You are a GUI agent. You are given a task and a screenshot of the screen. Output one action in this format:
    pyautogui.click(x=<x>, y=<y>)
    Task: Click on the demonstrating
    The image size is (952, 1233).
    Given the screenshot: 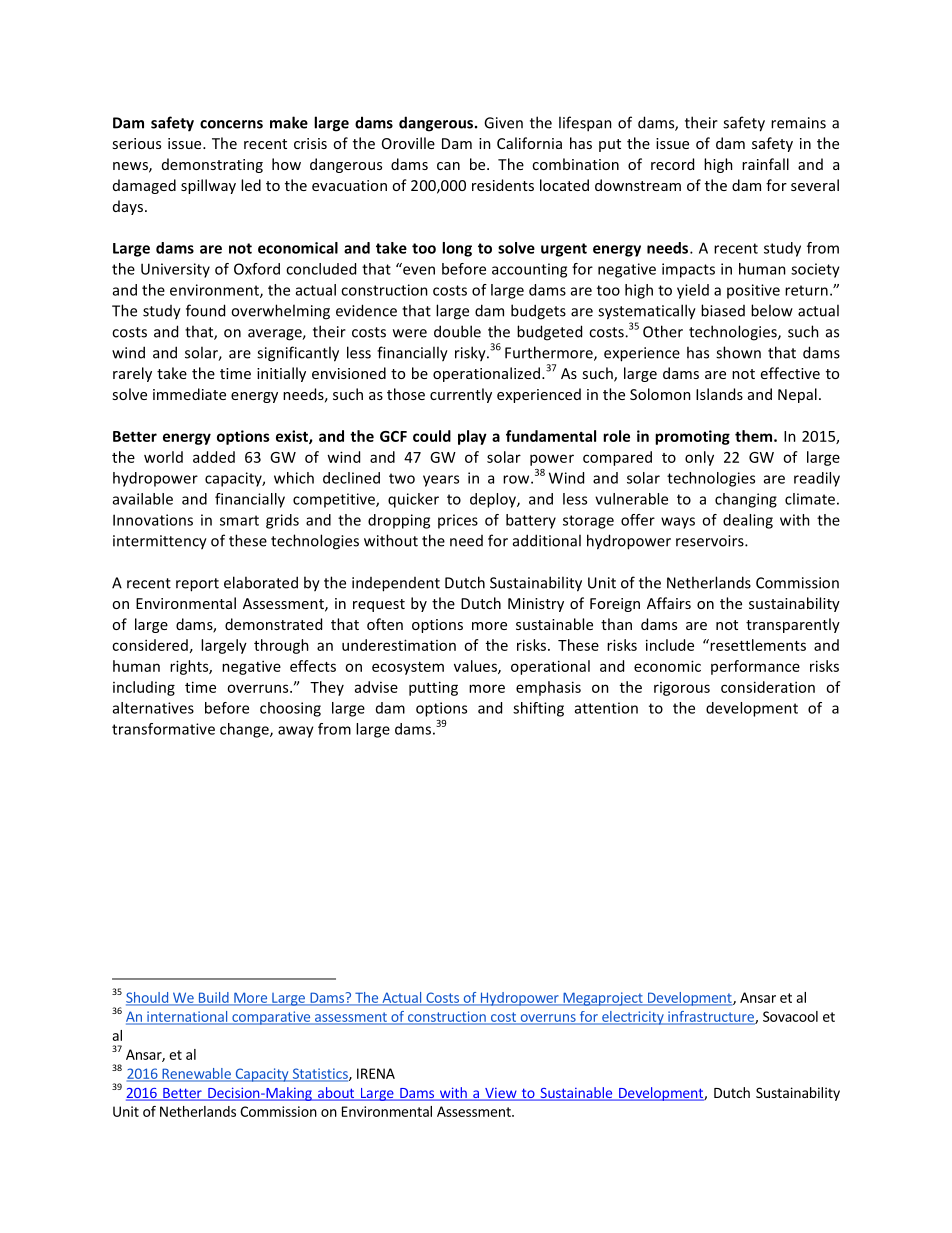 What is the action you would take?
    pyautogui.click(x=212, y=165)
